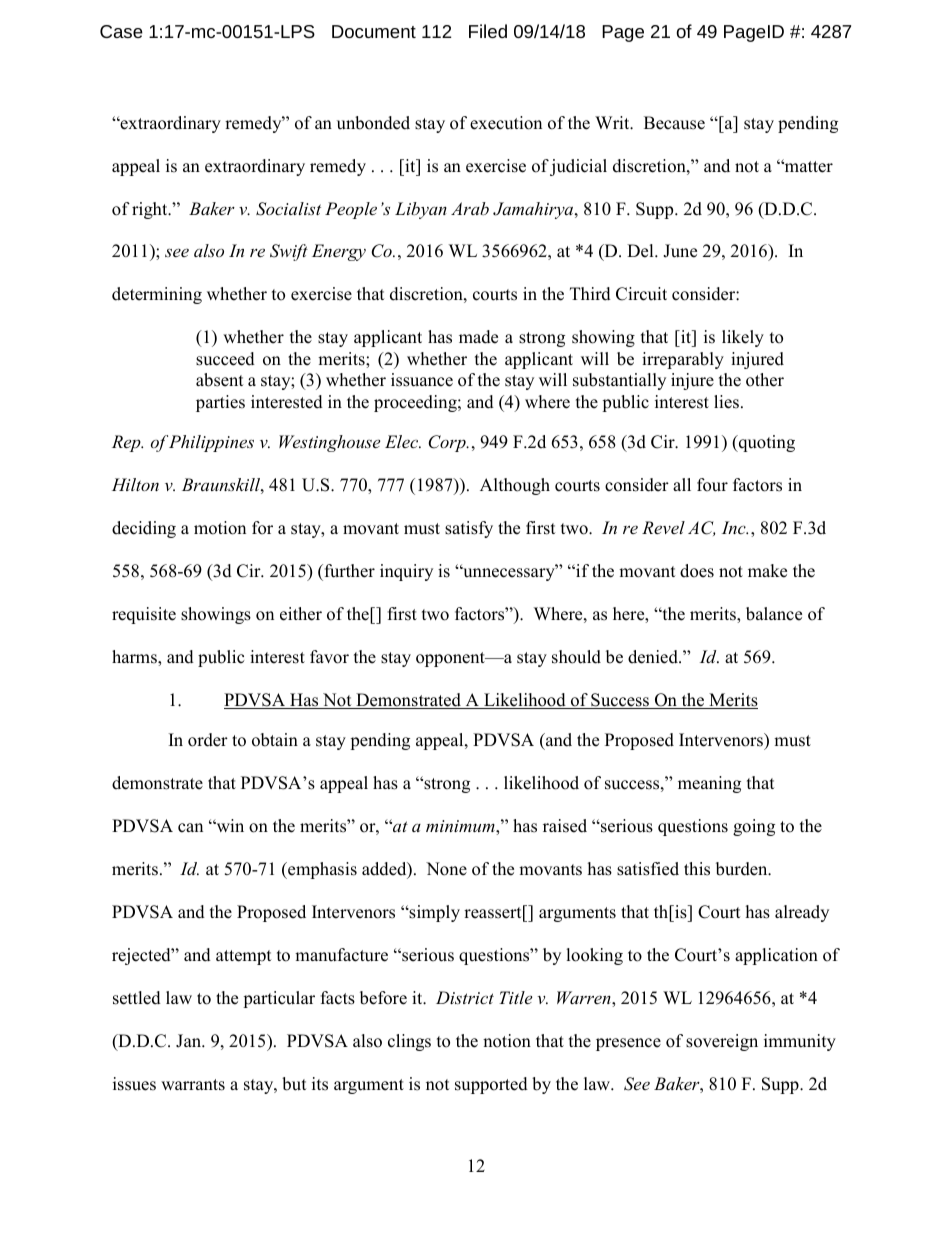  What do you see at coordinates (478, 337) in the image?
I see `made` at bounding box center [478, 337].
